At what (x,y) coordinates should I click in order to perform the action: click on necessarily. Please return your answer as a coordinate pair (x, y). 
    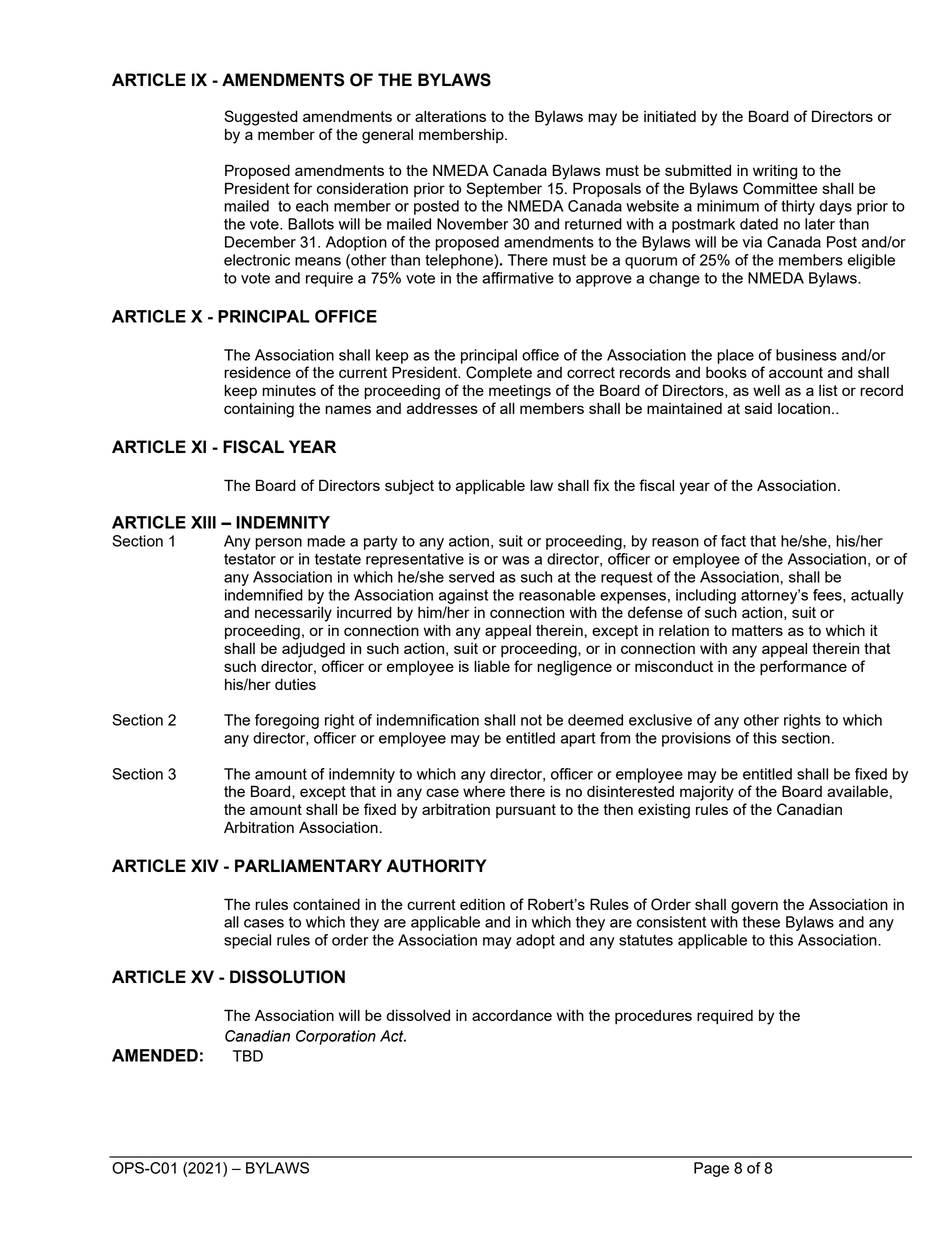
    Looking at the image, I should click on (293, 614).
